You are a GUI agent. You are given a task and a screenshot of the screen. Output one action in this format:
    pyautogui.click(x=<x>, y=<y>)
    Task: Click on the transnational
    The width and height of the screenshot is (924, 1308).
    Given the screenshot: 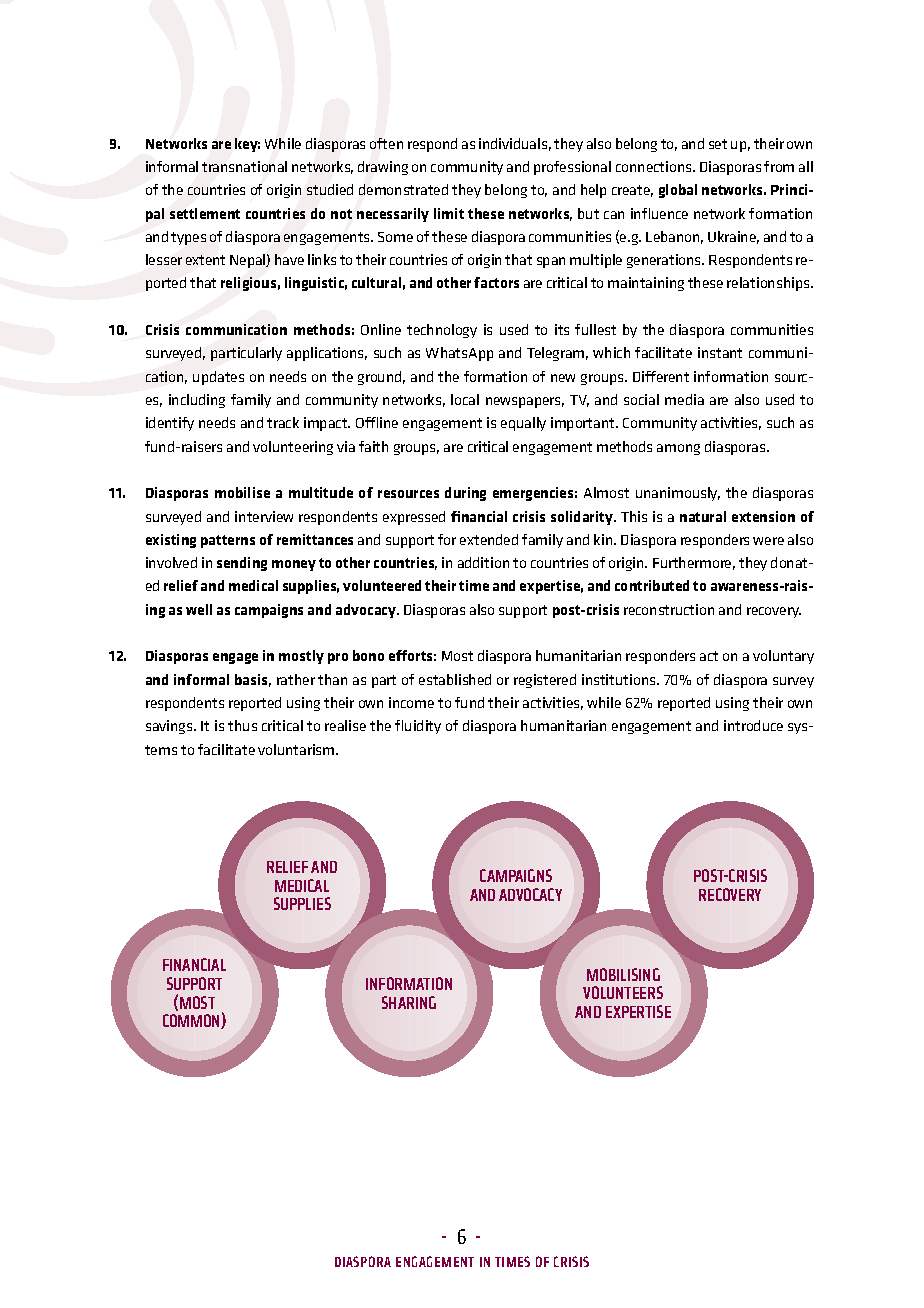 What is the action you would take?
    pyautogui.click(x=244, y=166)
